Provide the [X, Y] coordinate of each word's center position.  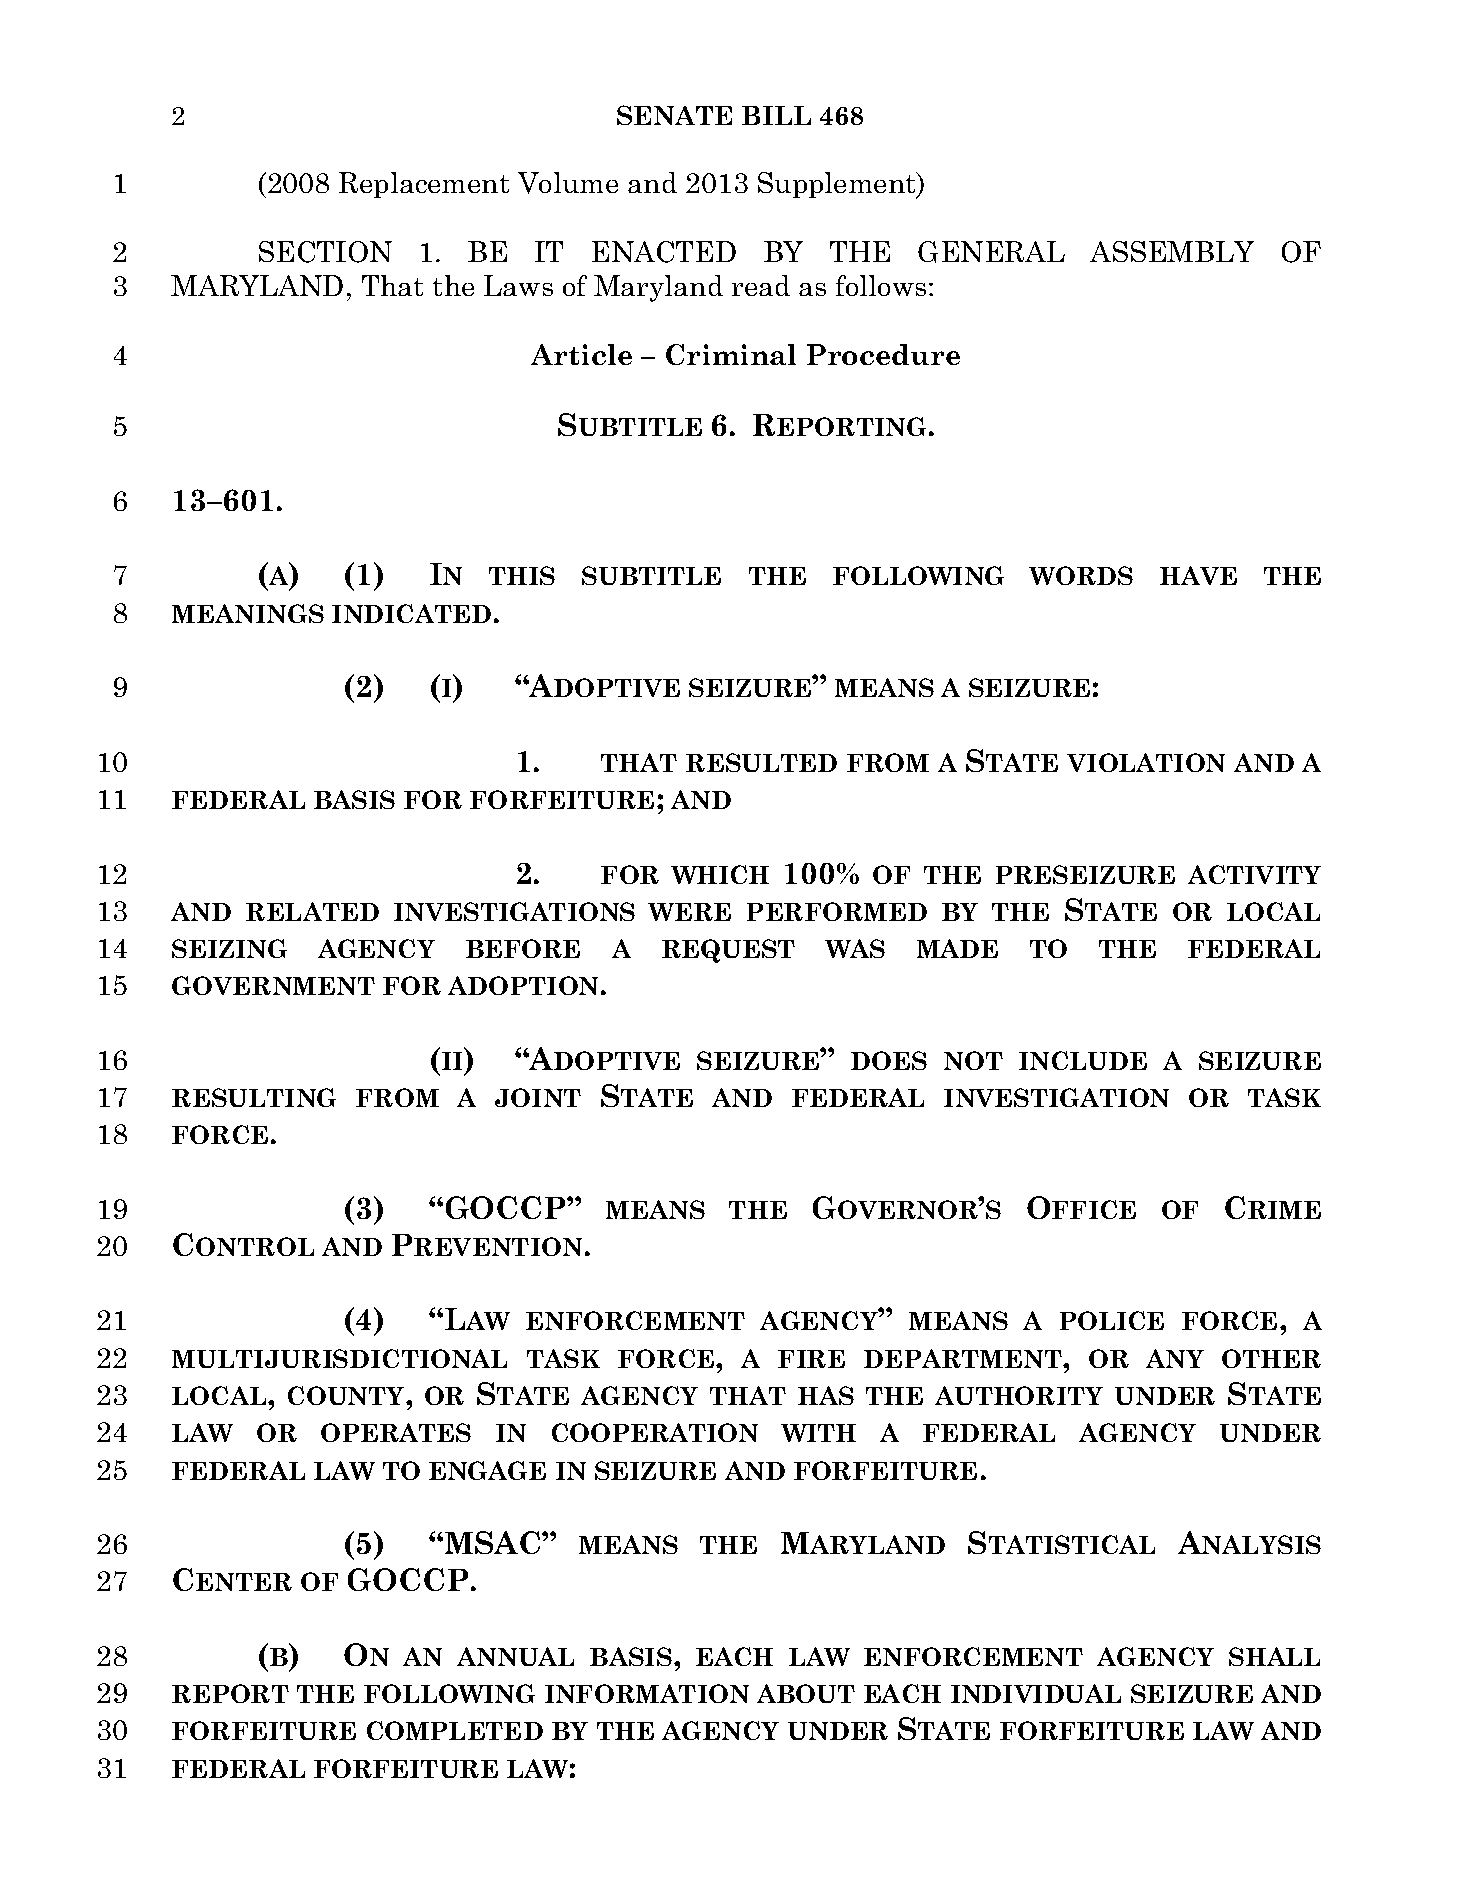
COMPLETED [455, 1730]
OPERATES [396, 1432]
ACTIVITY [1254, 874]
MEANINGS [248, 613]
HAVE [1198, 575]
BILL [776, 115]
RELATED [312, 911]
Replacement [424, 185]
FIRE [811, 1359]
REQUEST [728, 951]
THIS [522, 575]
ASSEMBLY [1172, 251]
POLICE [1112, 1320]
